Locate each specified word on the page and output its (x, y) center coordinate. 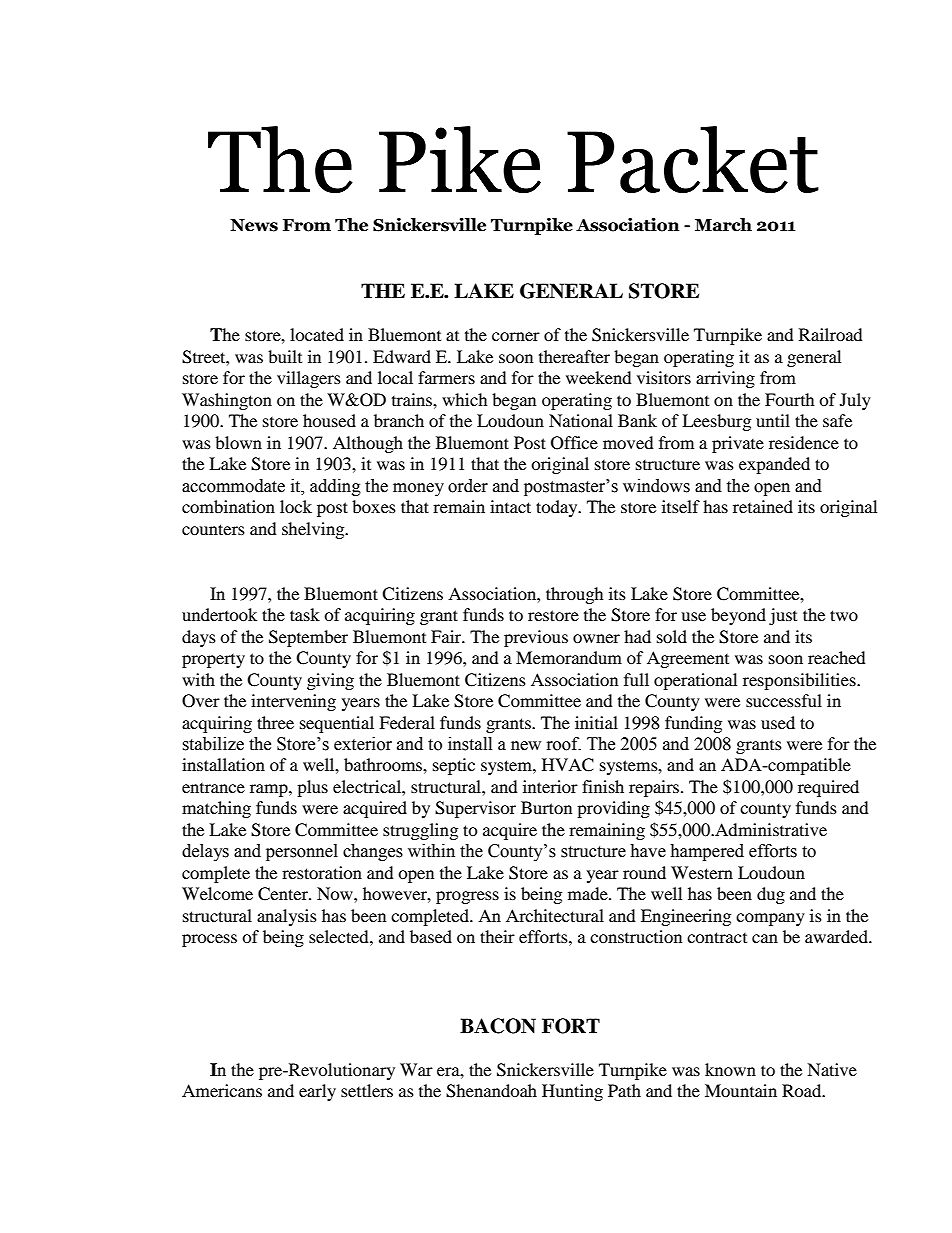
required (828, 788)
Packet (693, 159)
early (317, 1092)
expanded (774, 465)
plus (312, 788)
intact (510, 506)
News (254, 225)
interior (550, 786)
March (723, 225)
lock (296, 506)
